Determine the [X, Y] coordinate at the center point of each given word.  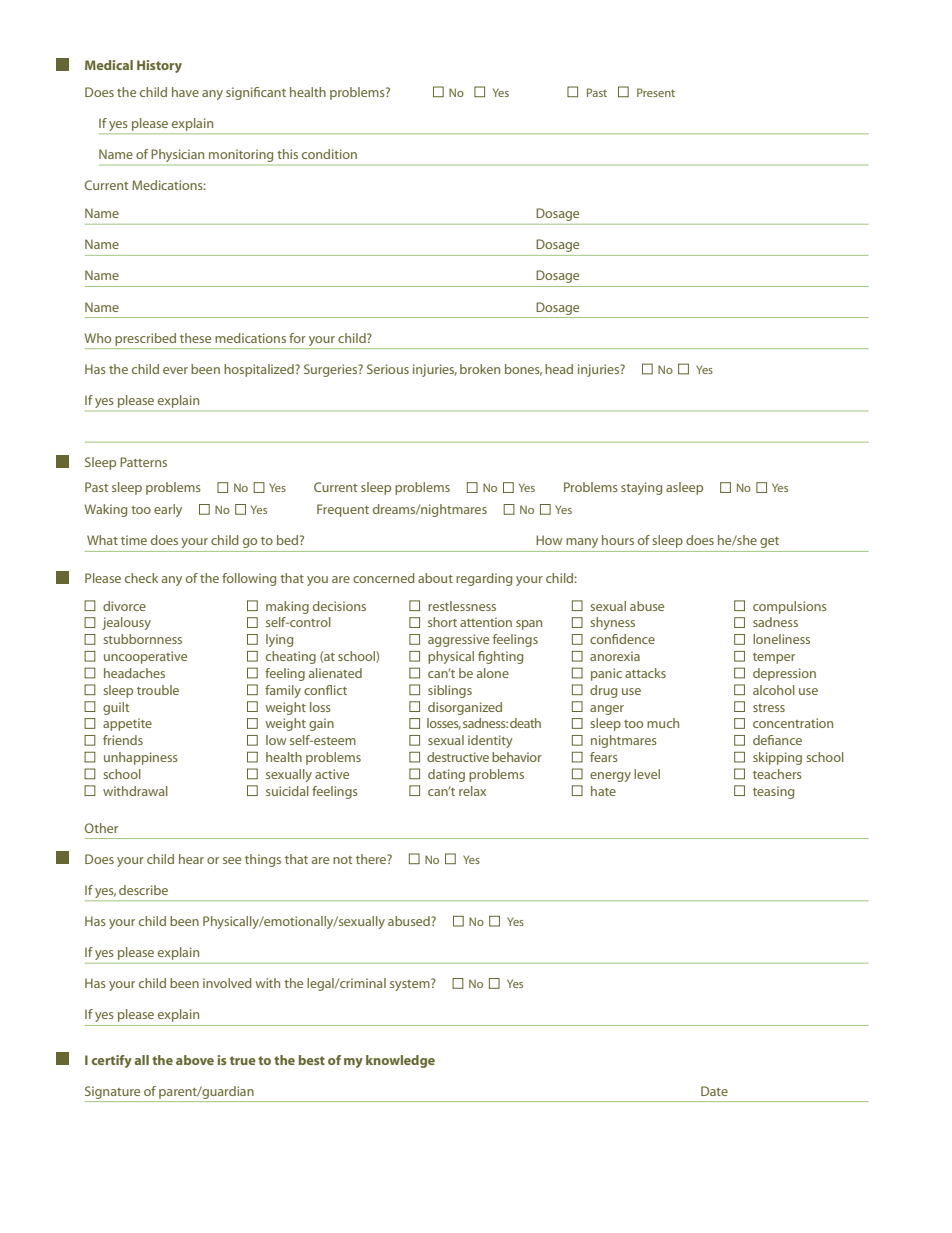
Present [656, 92]
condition [329, 154]
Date [714, 1091]
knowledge [400, 1061]
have [185, 92]
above [195, 1060]
